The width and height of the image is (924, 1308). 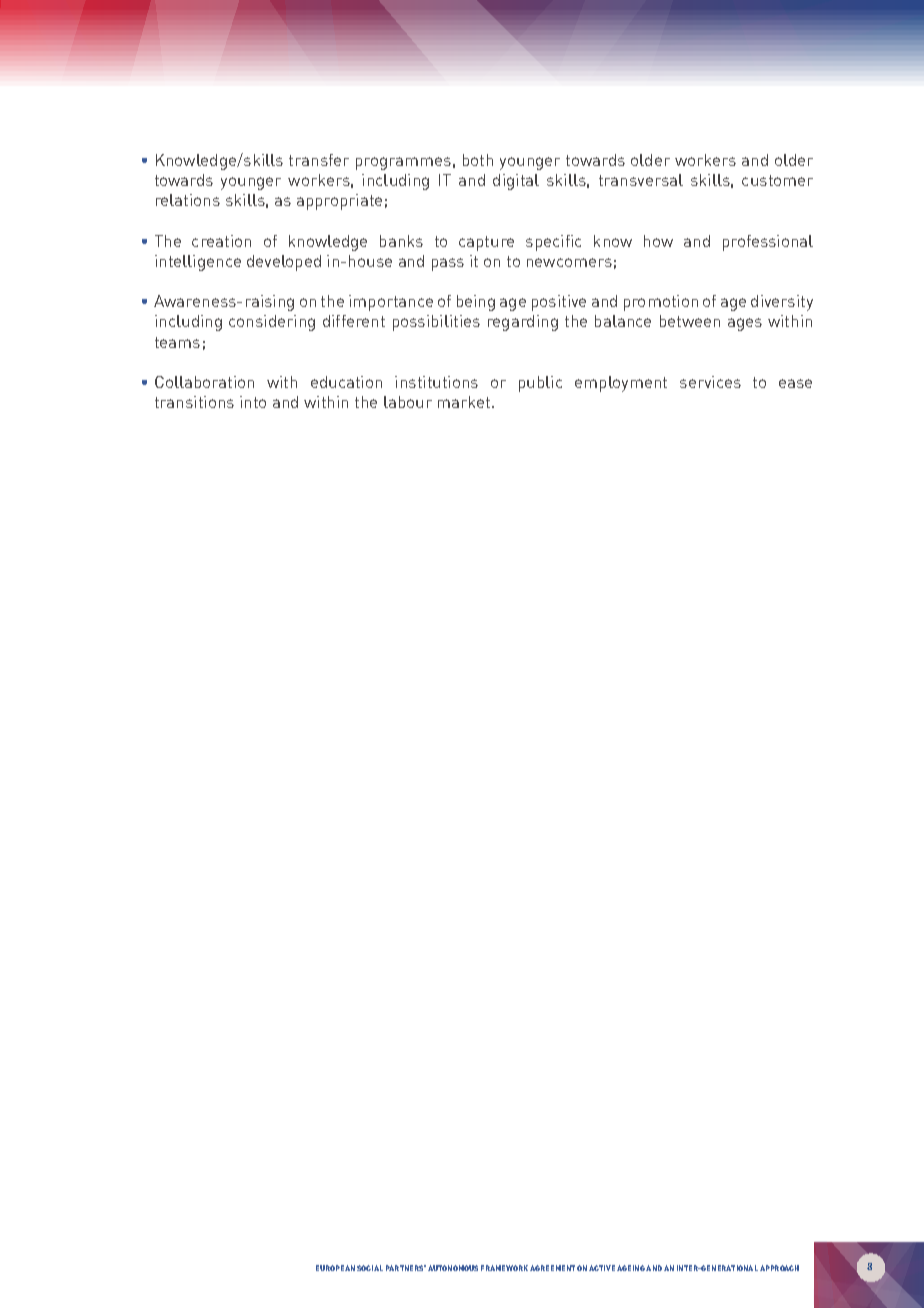 What do you see at coordinates (370, 1268) in the image?
I see `SOCIAL` at bounding box center [370, 1268].
